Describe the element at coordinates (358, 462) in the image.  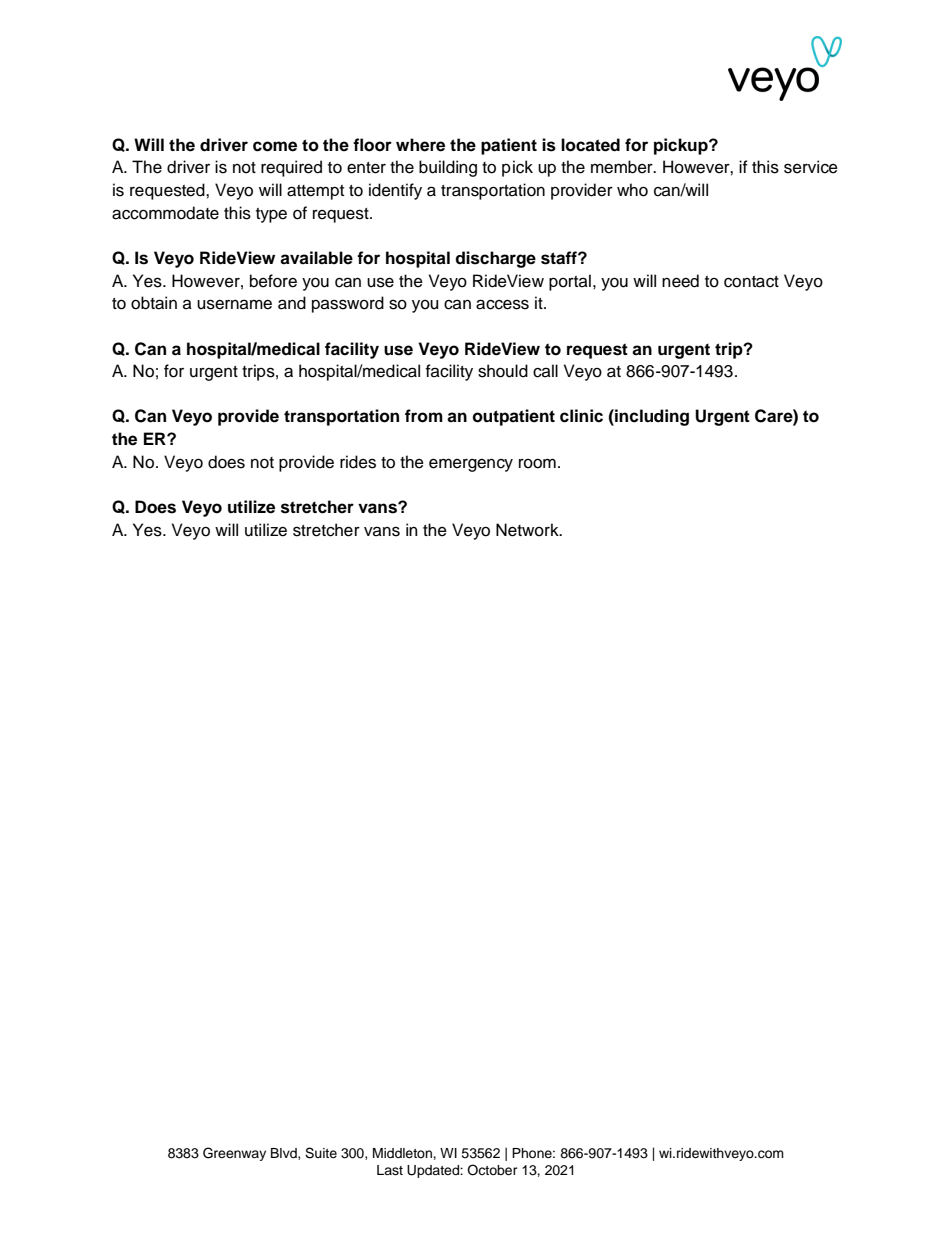
I see `rides` at that location.
